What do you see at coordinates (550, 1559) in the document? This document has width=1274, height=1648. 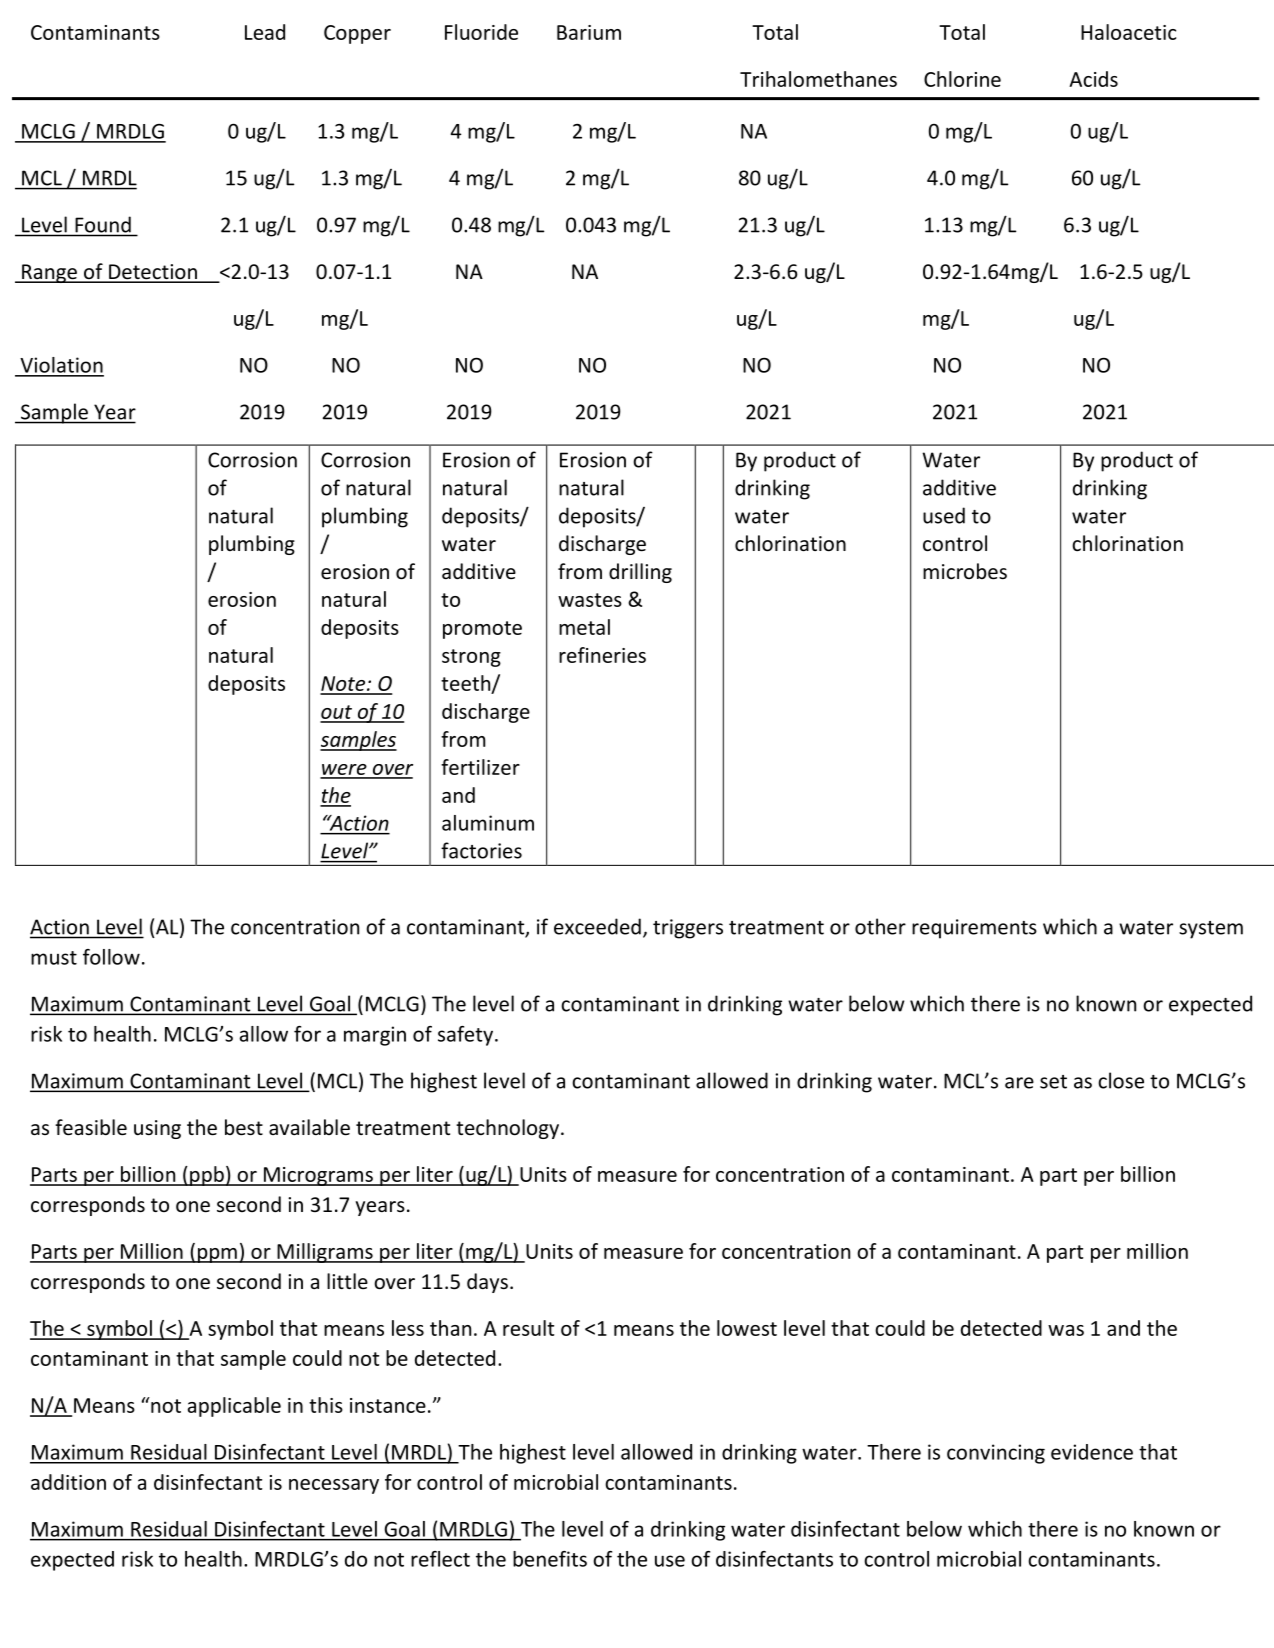 I see `benefits` at bounding box center [550, 1559].
